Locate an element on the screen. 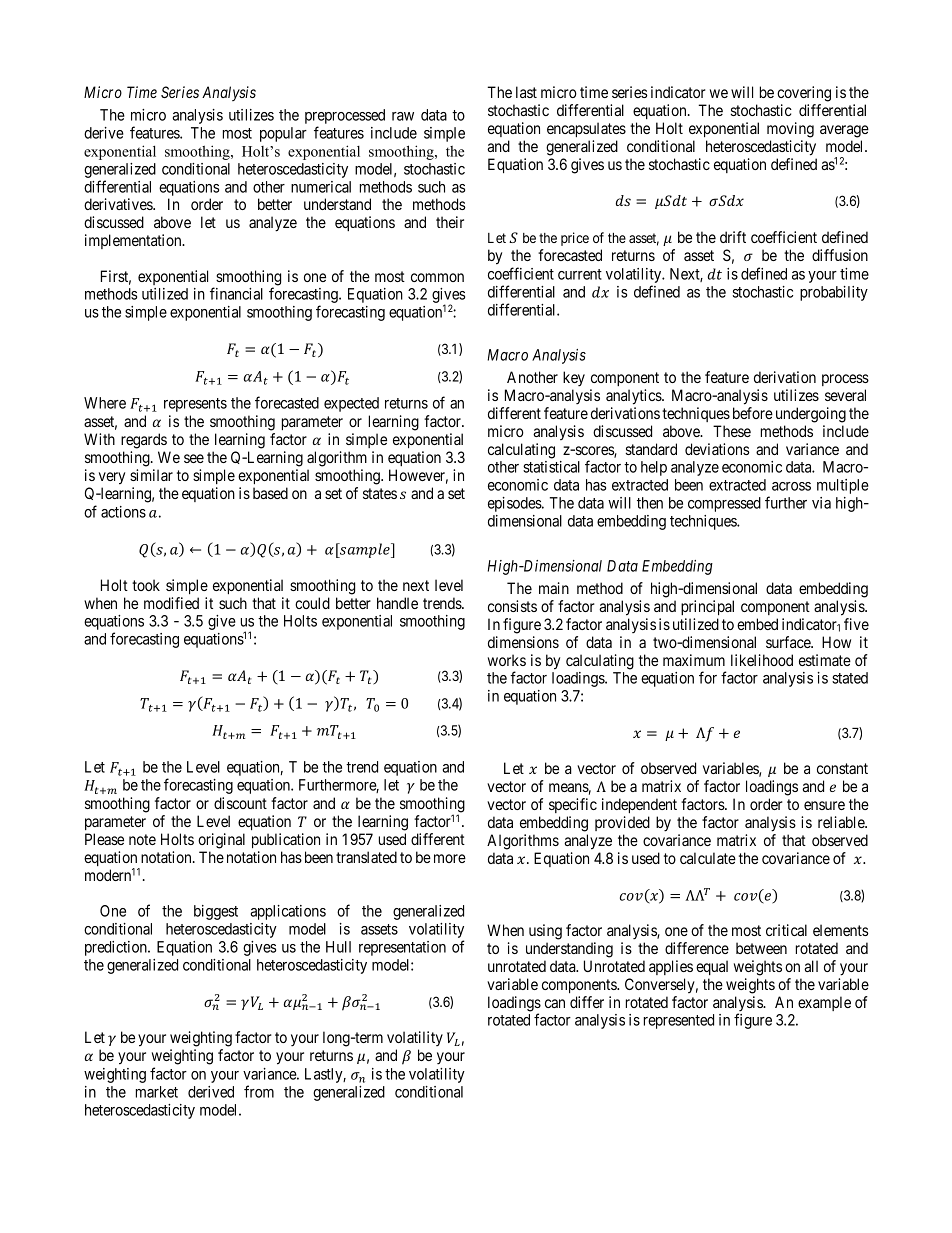 Image resolution: width=952 pixels, height=1233 pixels. market is located at coordinates (157, 1092).
